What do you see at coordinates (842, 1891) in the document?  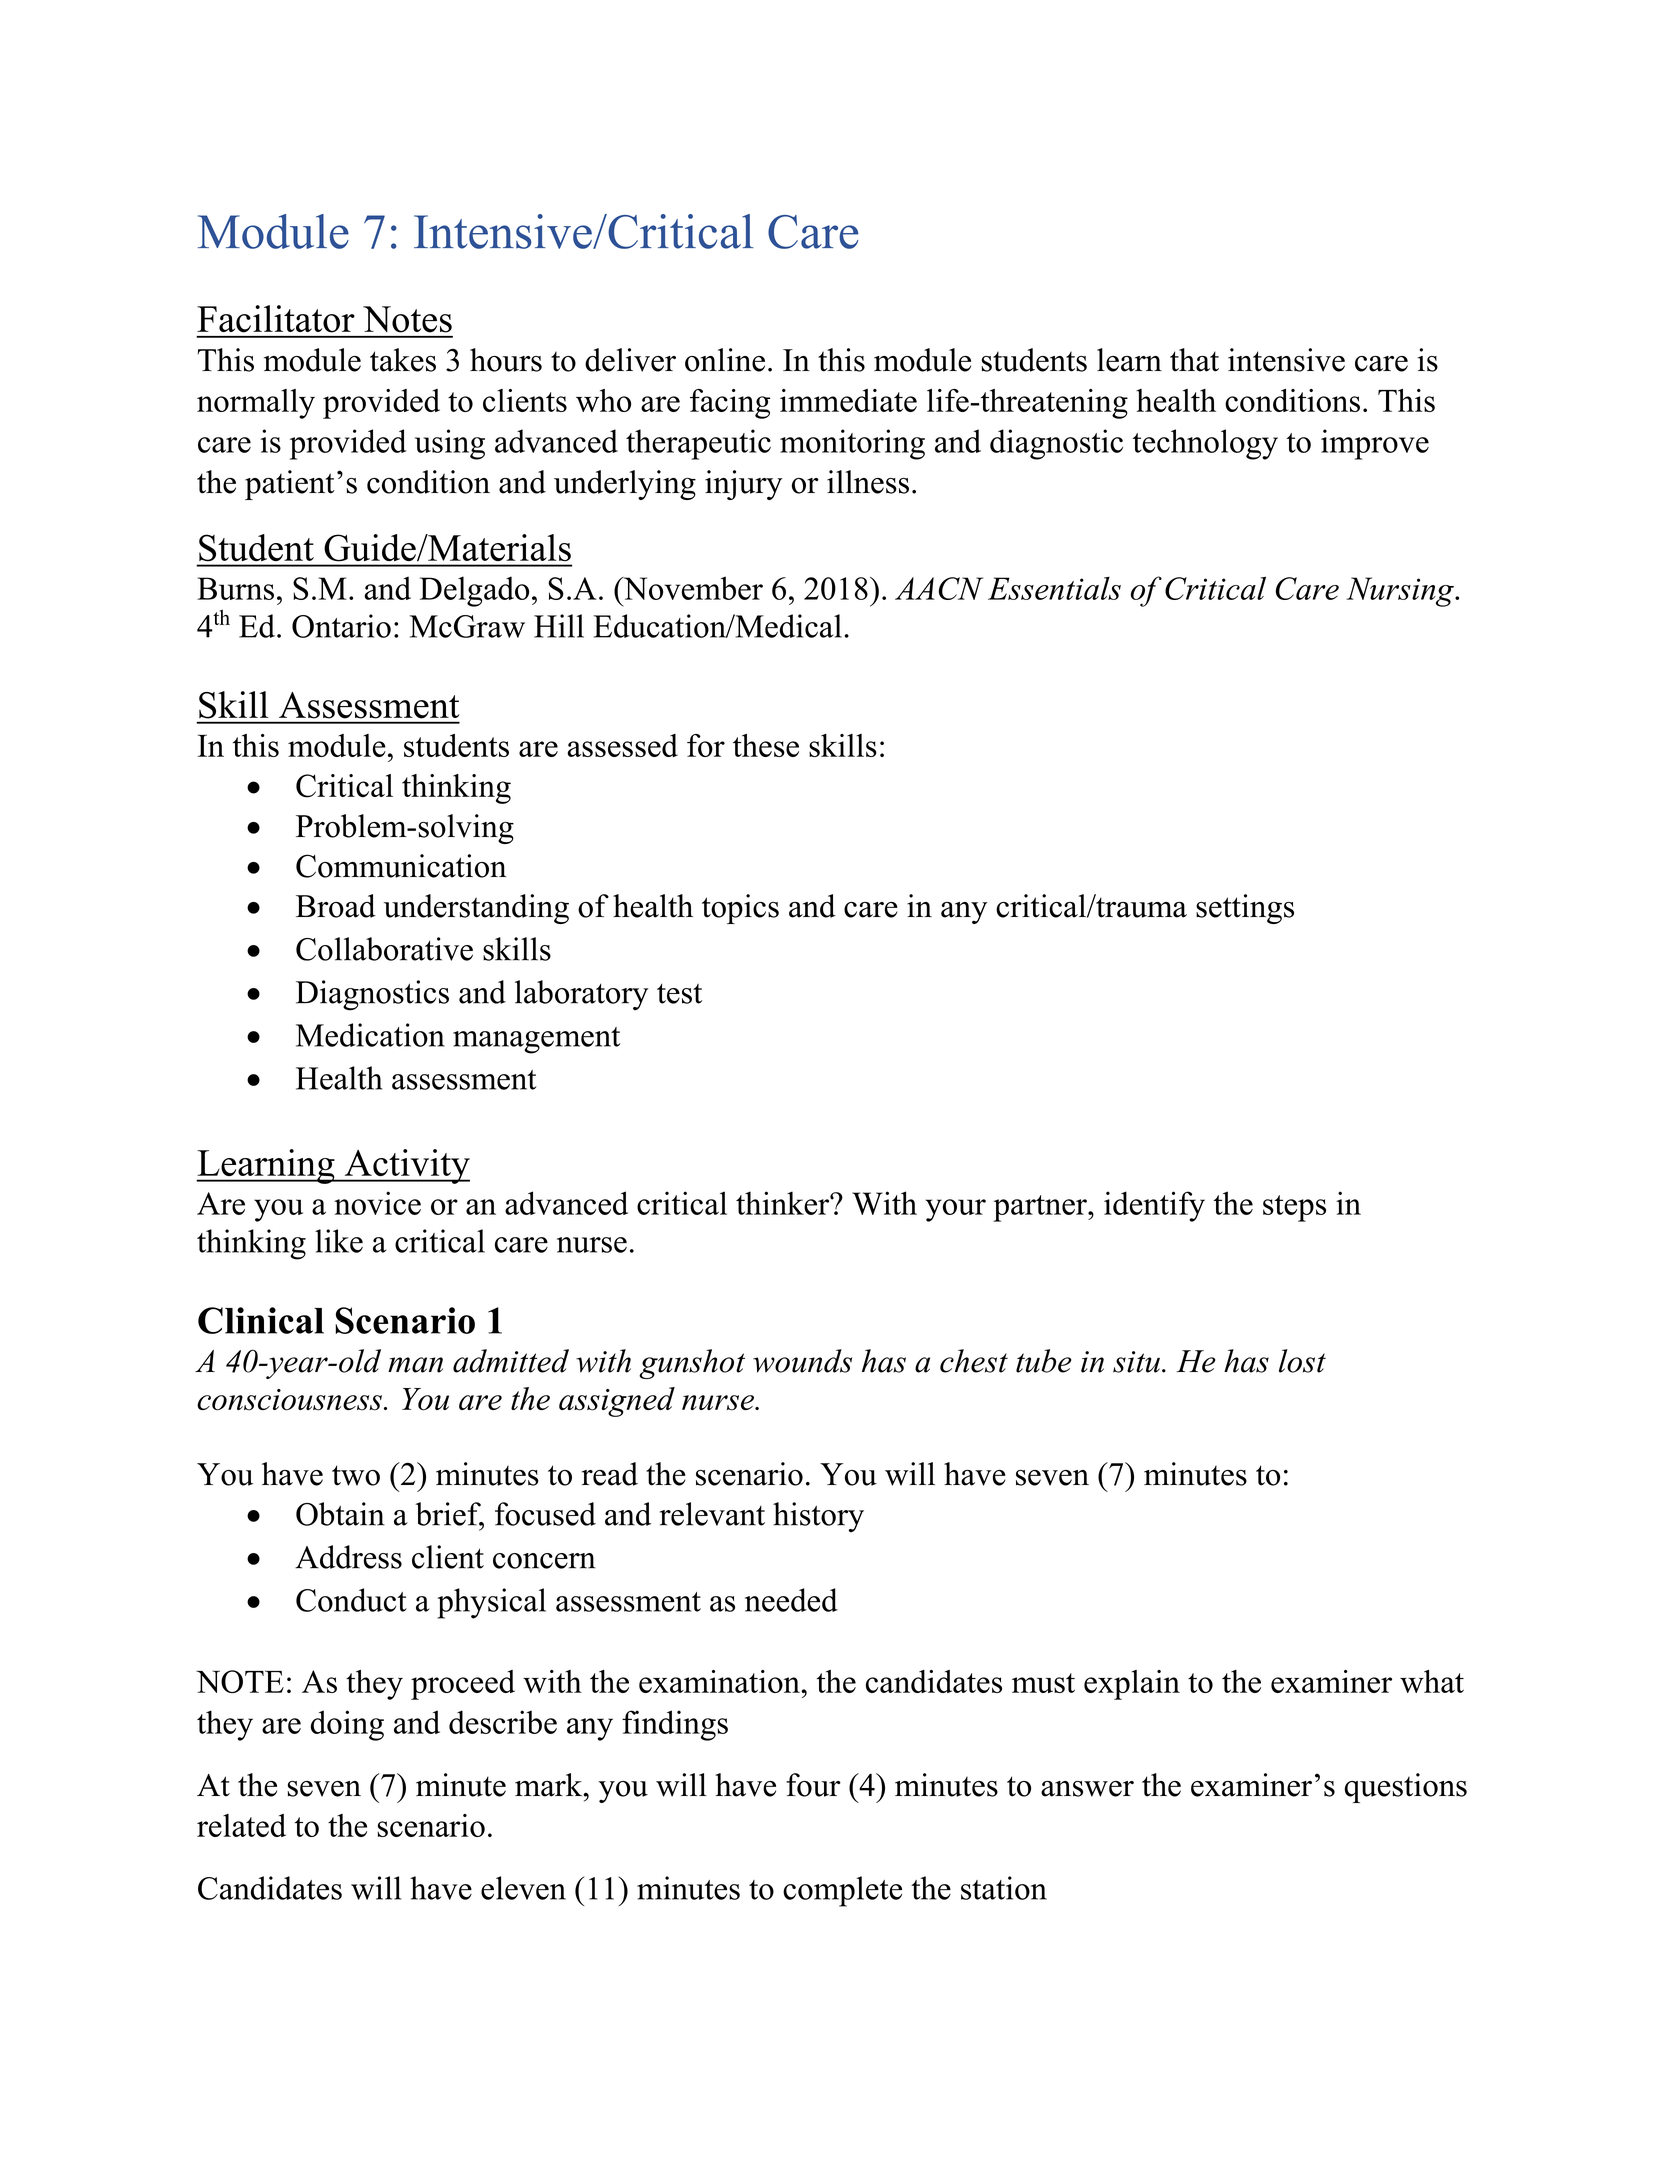 I see `complete` at bounding box center [842, 1891].
